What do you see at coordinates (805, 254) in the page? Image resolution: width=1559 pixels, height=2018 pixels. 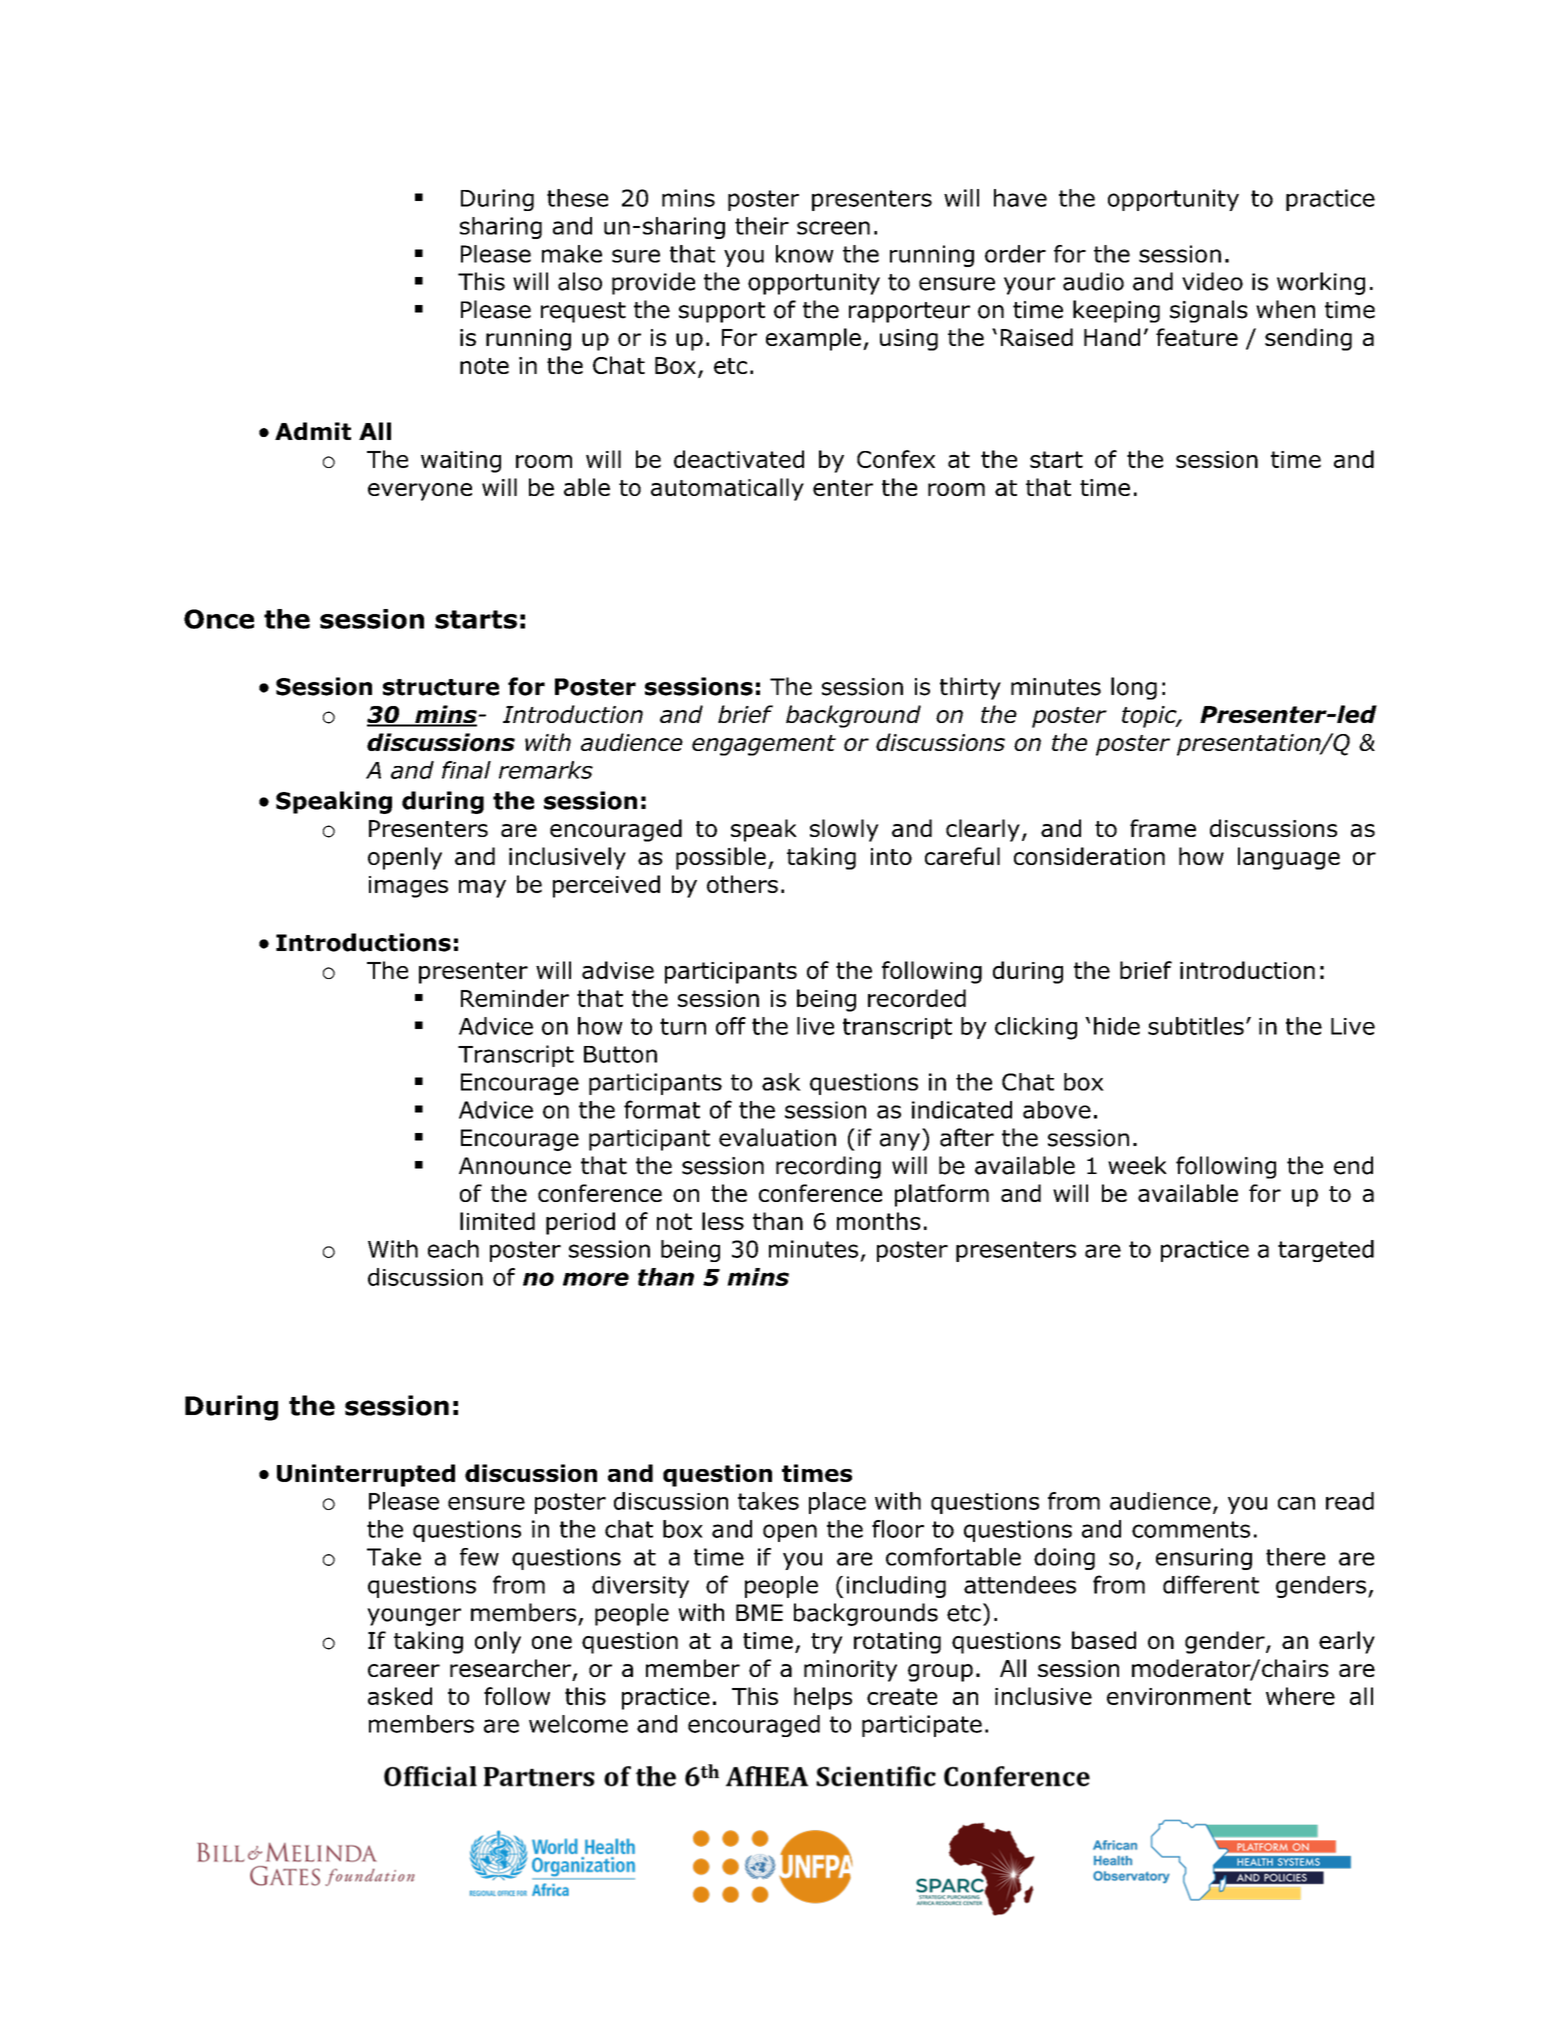 I see `know` at bounding box center [805, 254].
